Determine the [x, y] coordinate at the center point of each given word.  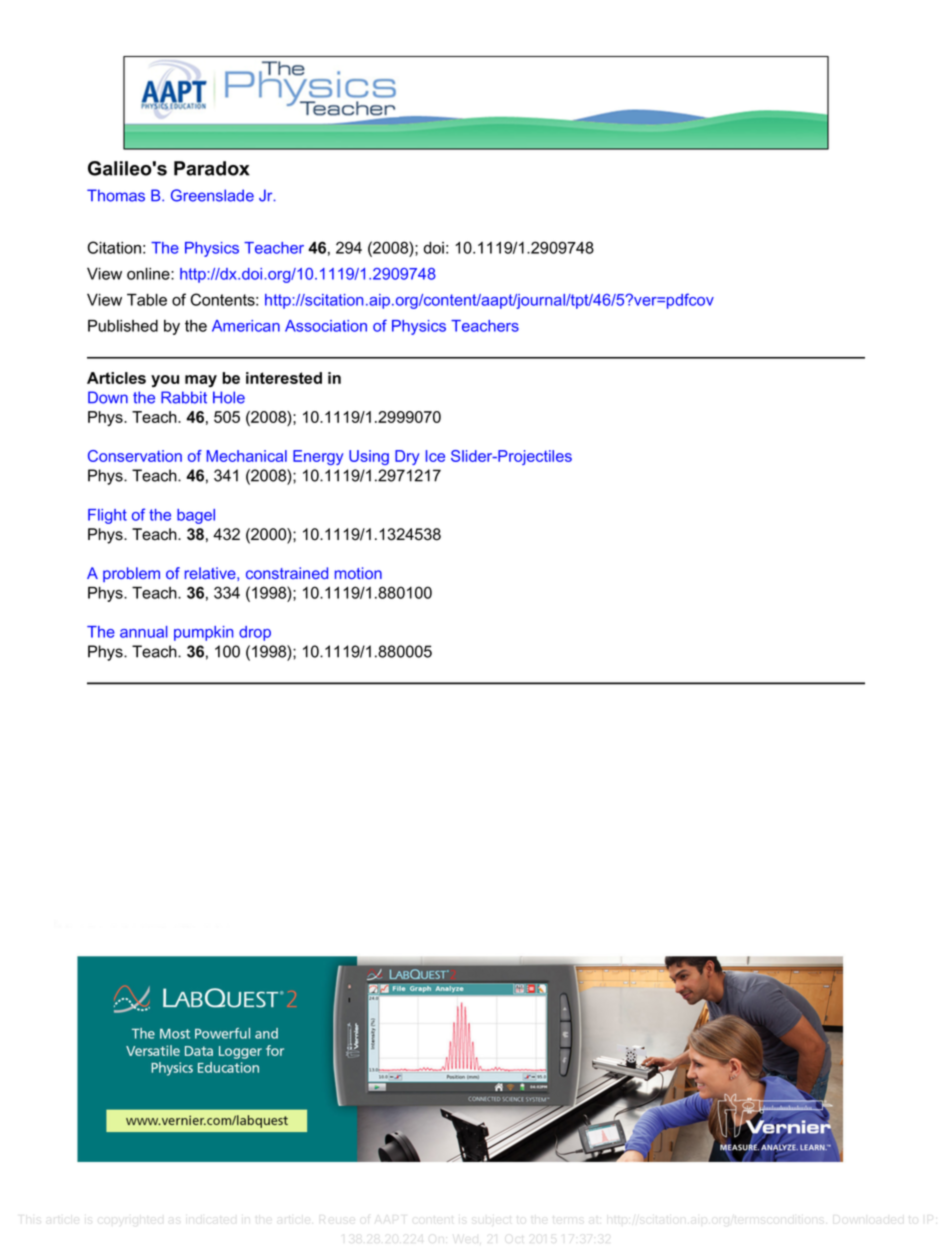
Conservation [135, 456]
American [246, 326]
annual [144, 632]
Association [326, 326]
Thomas [116, 195]
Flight [107, 516]
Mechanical [247, 456]
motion [358, 573]
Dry [407, 457]
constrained [287, 573]
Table [147, 300]
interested [284, 378]
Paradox [212, 168]
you [165, 381]
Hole [229, 397]
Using [369, 457]
